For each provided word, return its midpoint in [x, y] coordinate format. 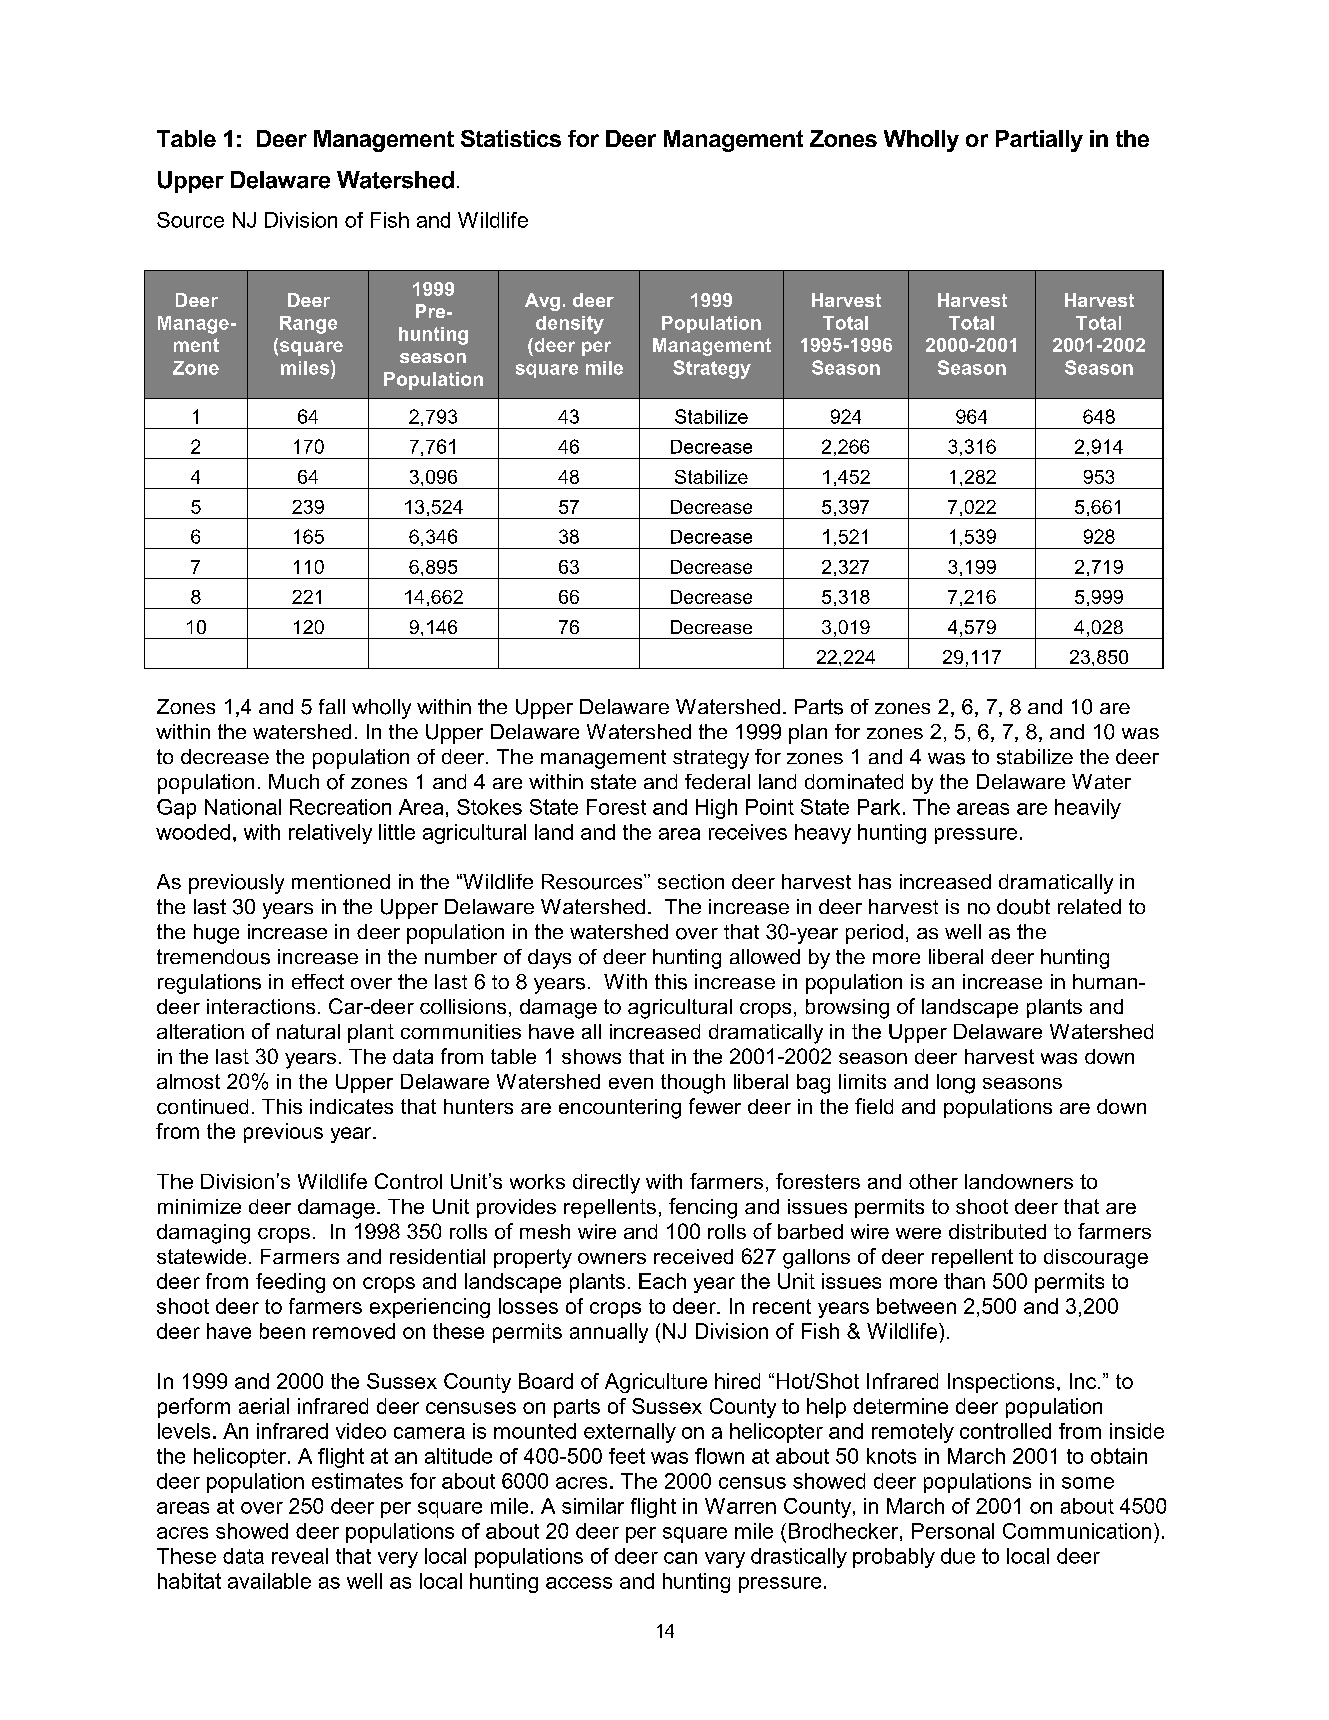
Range [308, 325]
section [691, 882]
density [570, 325]
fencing [703, 1208]
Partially [1039, 141]
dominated [854, 781]
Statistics [511, 138]
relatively [330, 834]
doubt [1023, 907]
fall [332, 706]
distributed [997, 1231]
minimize [199, 1206]
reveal [300, 1556]
